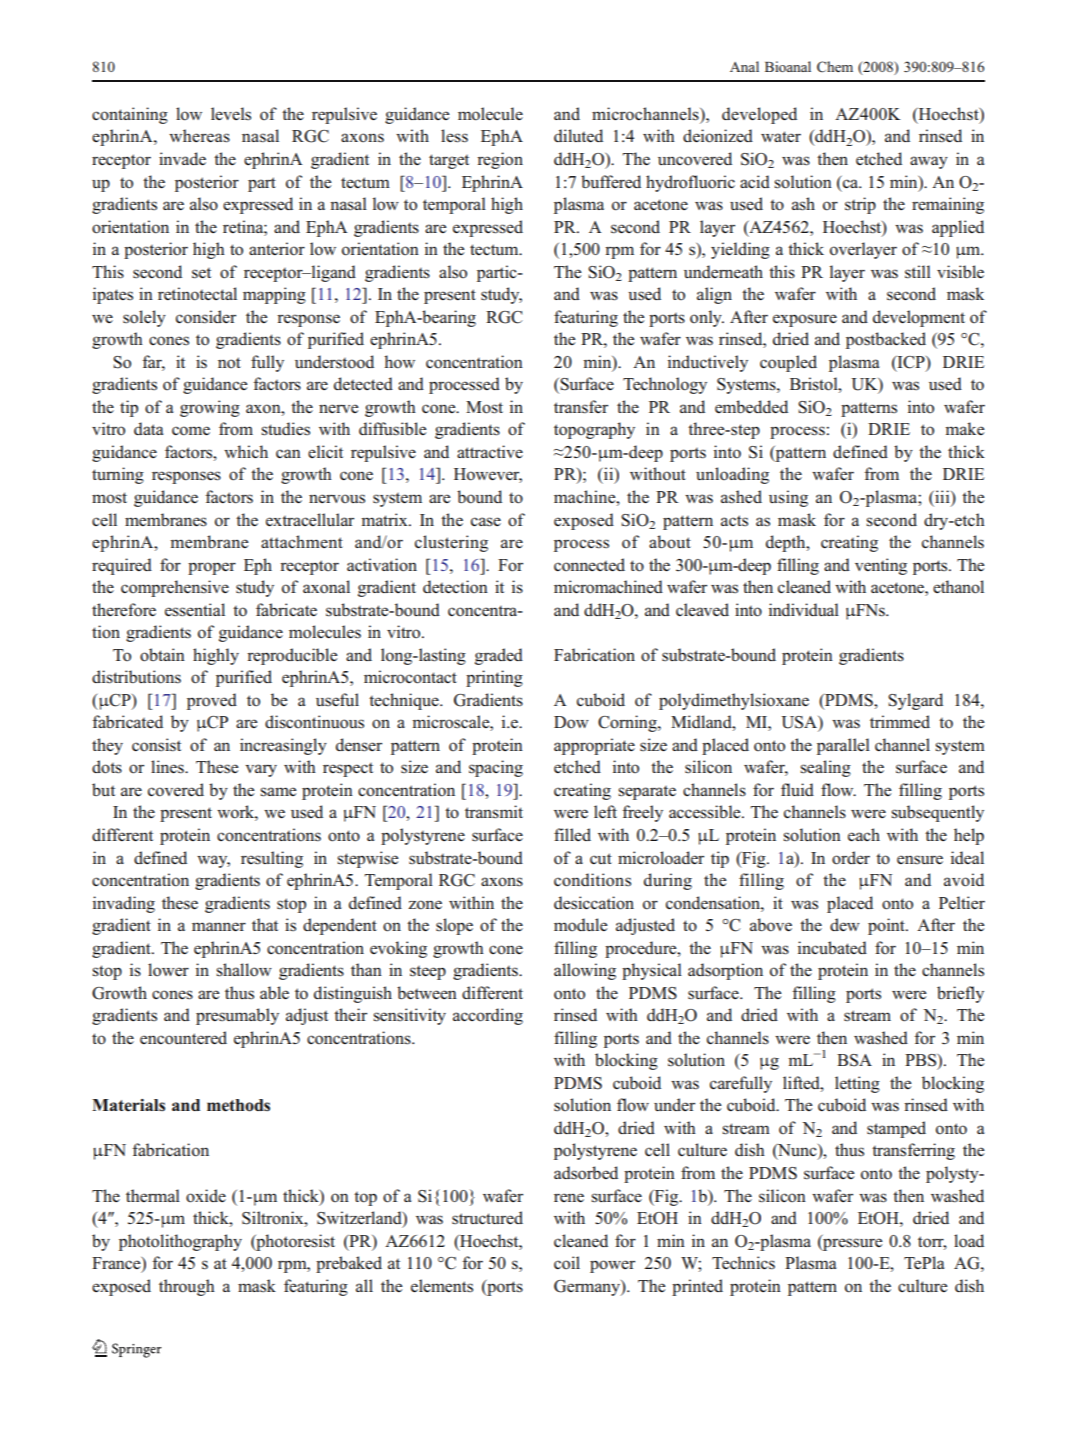 The width and height of the image is (1077, 1431). Describe the element at coordinates (788, 363) in the image. I see `coupled` at that location.
